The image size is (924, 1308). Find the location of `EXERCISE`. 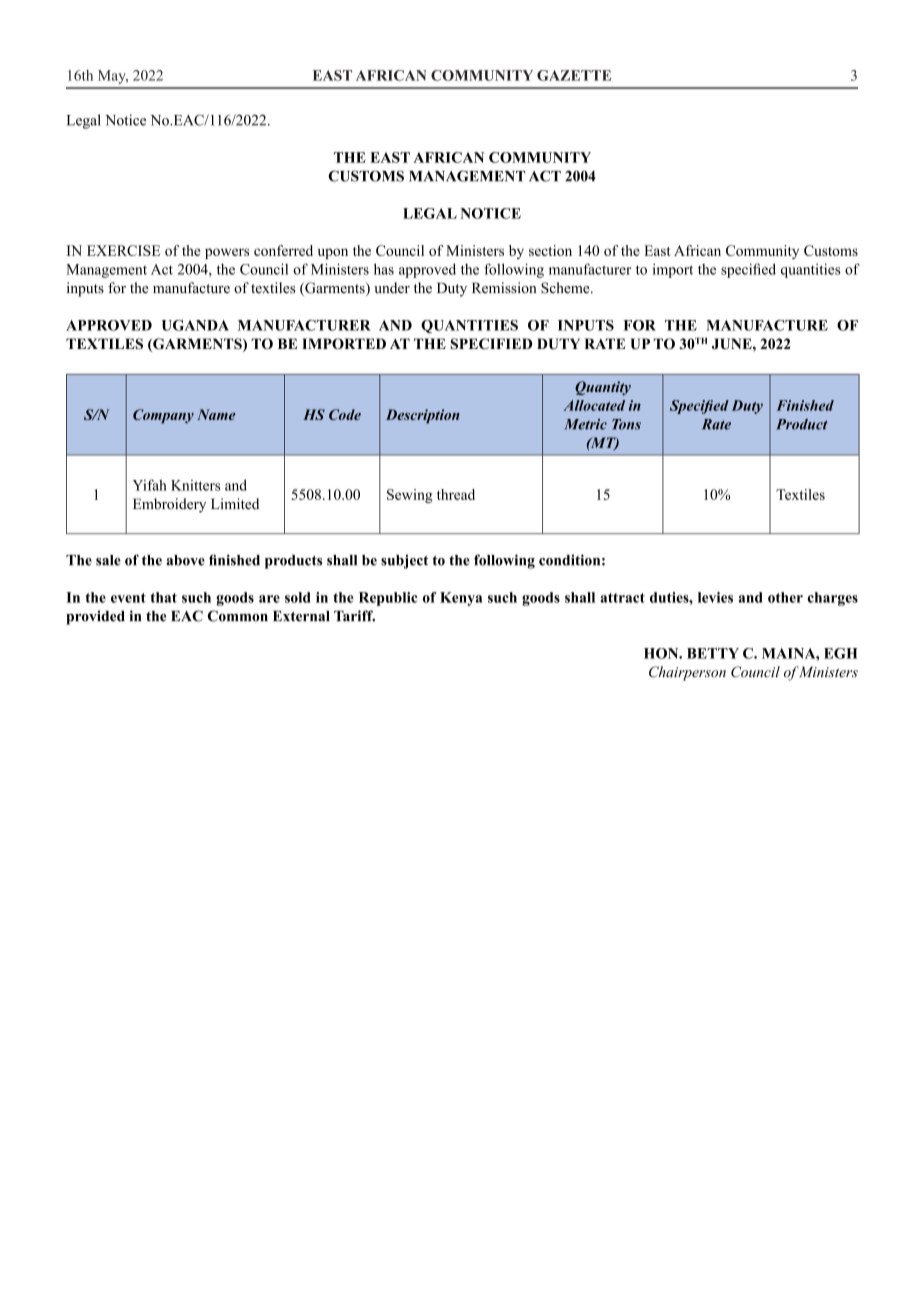

EXERCISE is located at coordinates (123, 250).
